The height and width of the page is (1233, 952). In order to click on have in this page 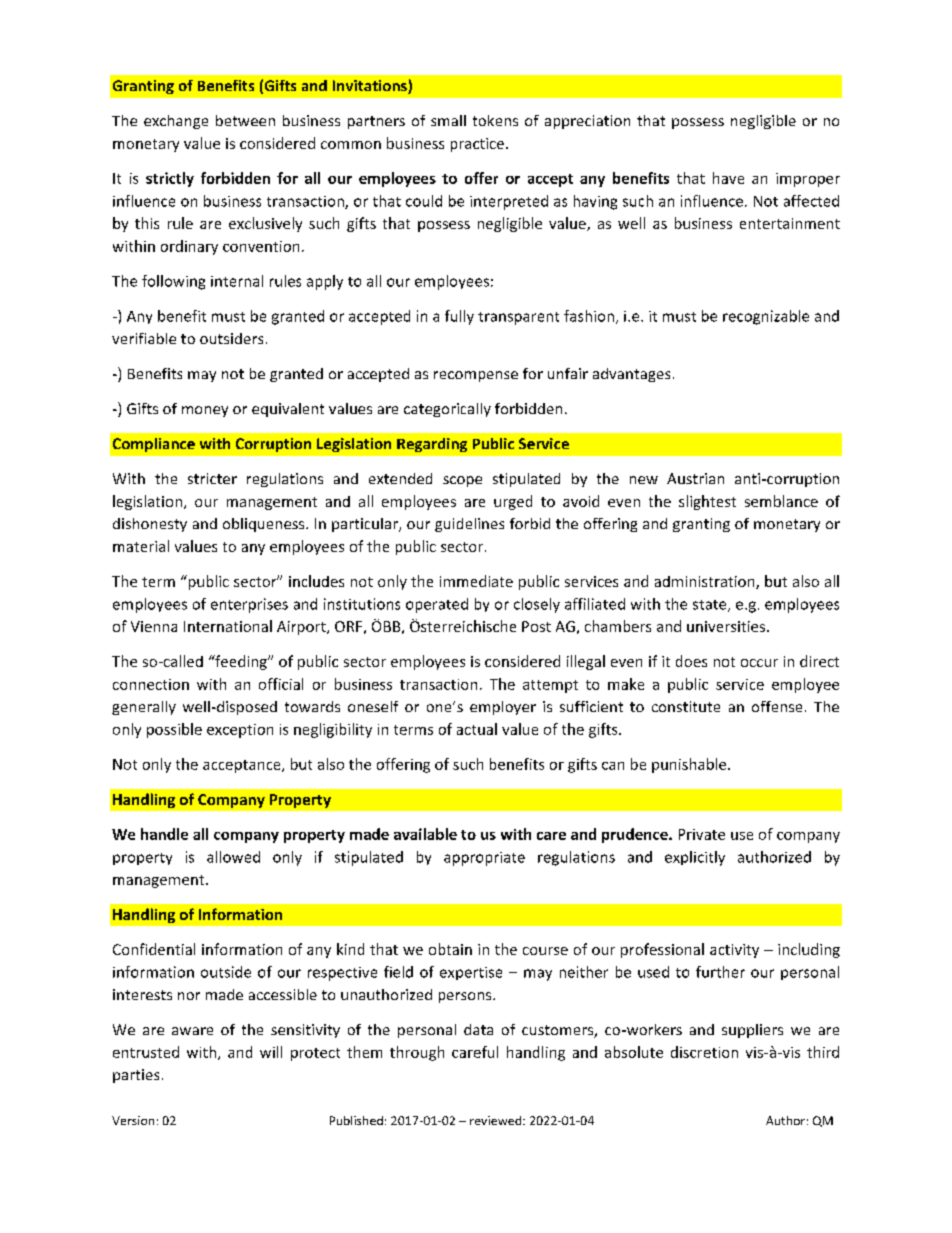, I will do `click(728, 178)`.
